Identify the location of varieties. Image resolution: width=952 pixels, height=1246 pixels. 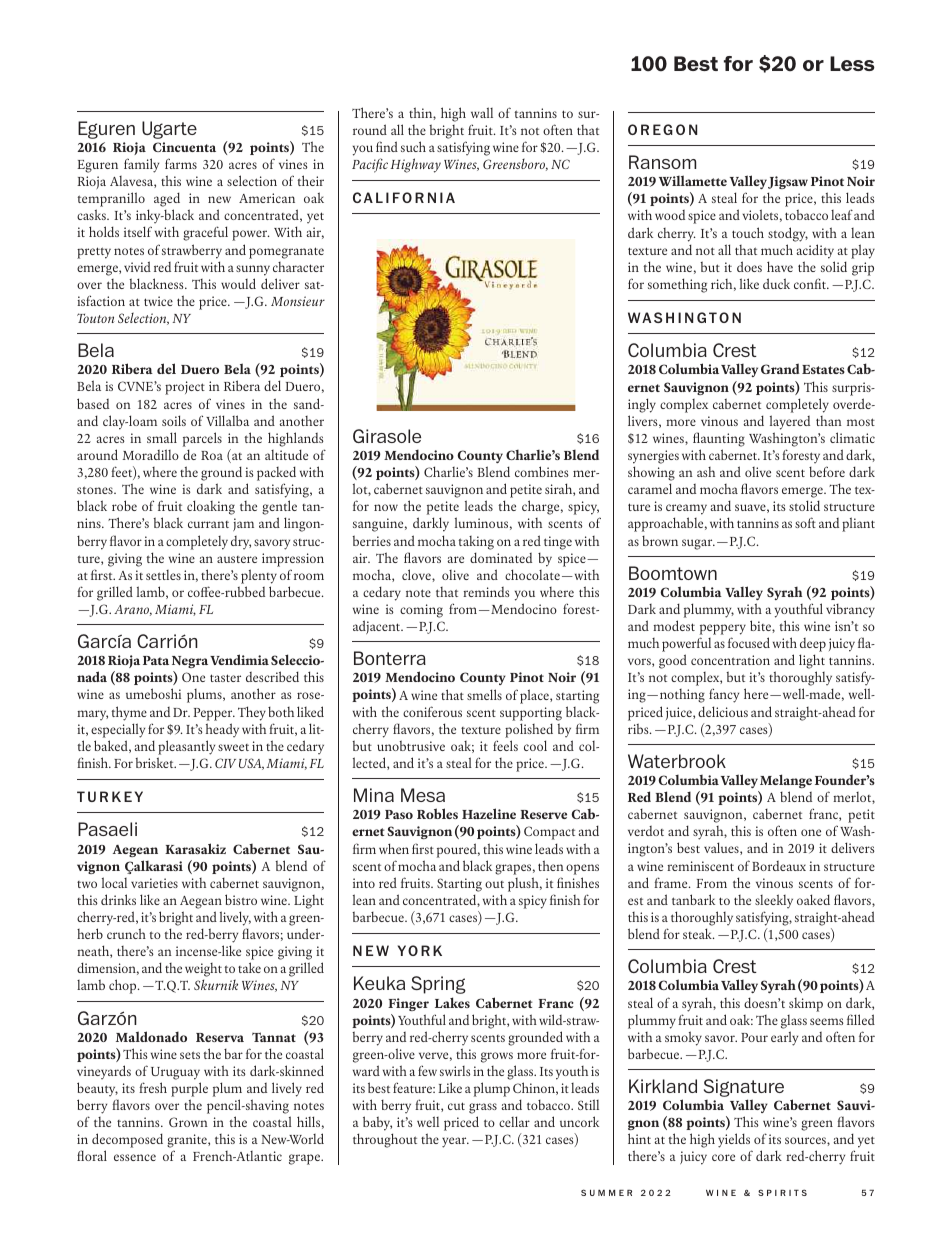
(154, 883).
